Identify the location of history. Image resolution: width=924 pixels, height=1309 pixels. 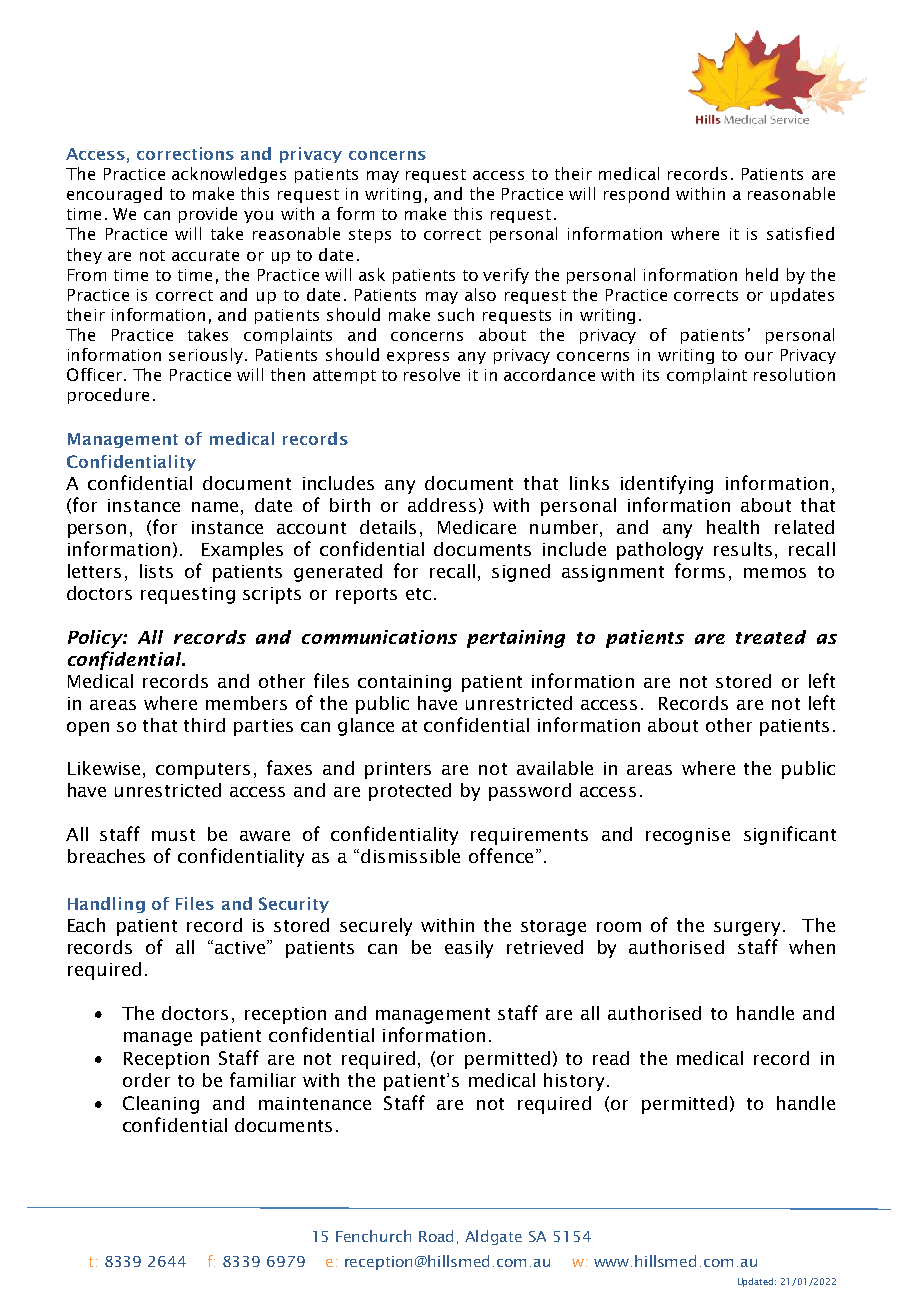
(576, 1082).
